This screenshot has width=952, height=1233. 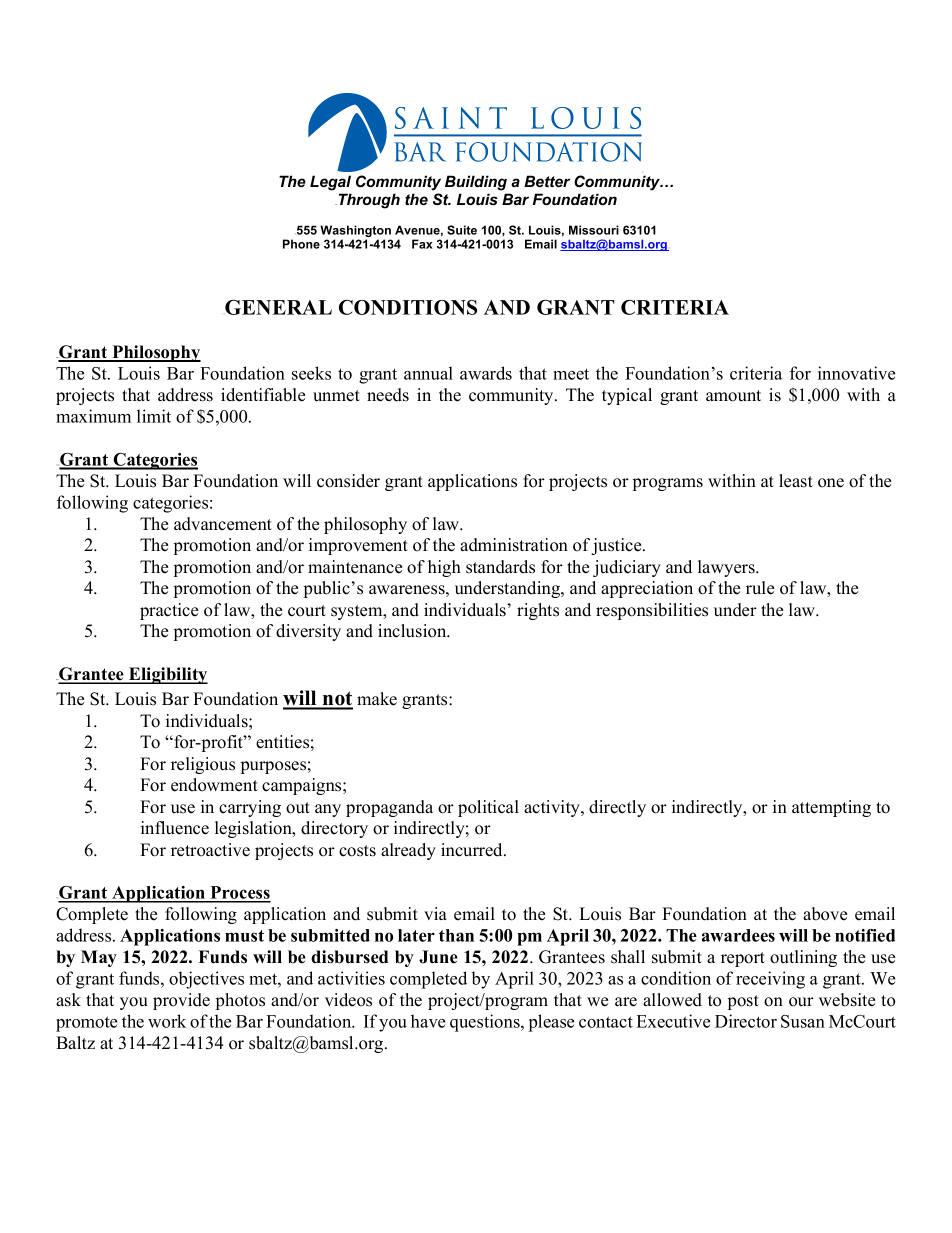 I want to click on least, so click(x=796, y=481).
